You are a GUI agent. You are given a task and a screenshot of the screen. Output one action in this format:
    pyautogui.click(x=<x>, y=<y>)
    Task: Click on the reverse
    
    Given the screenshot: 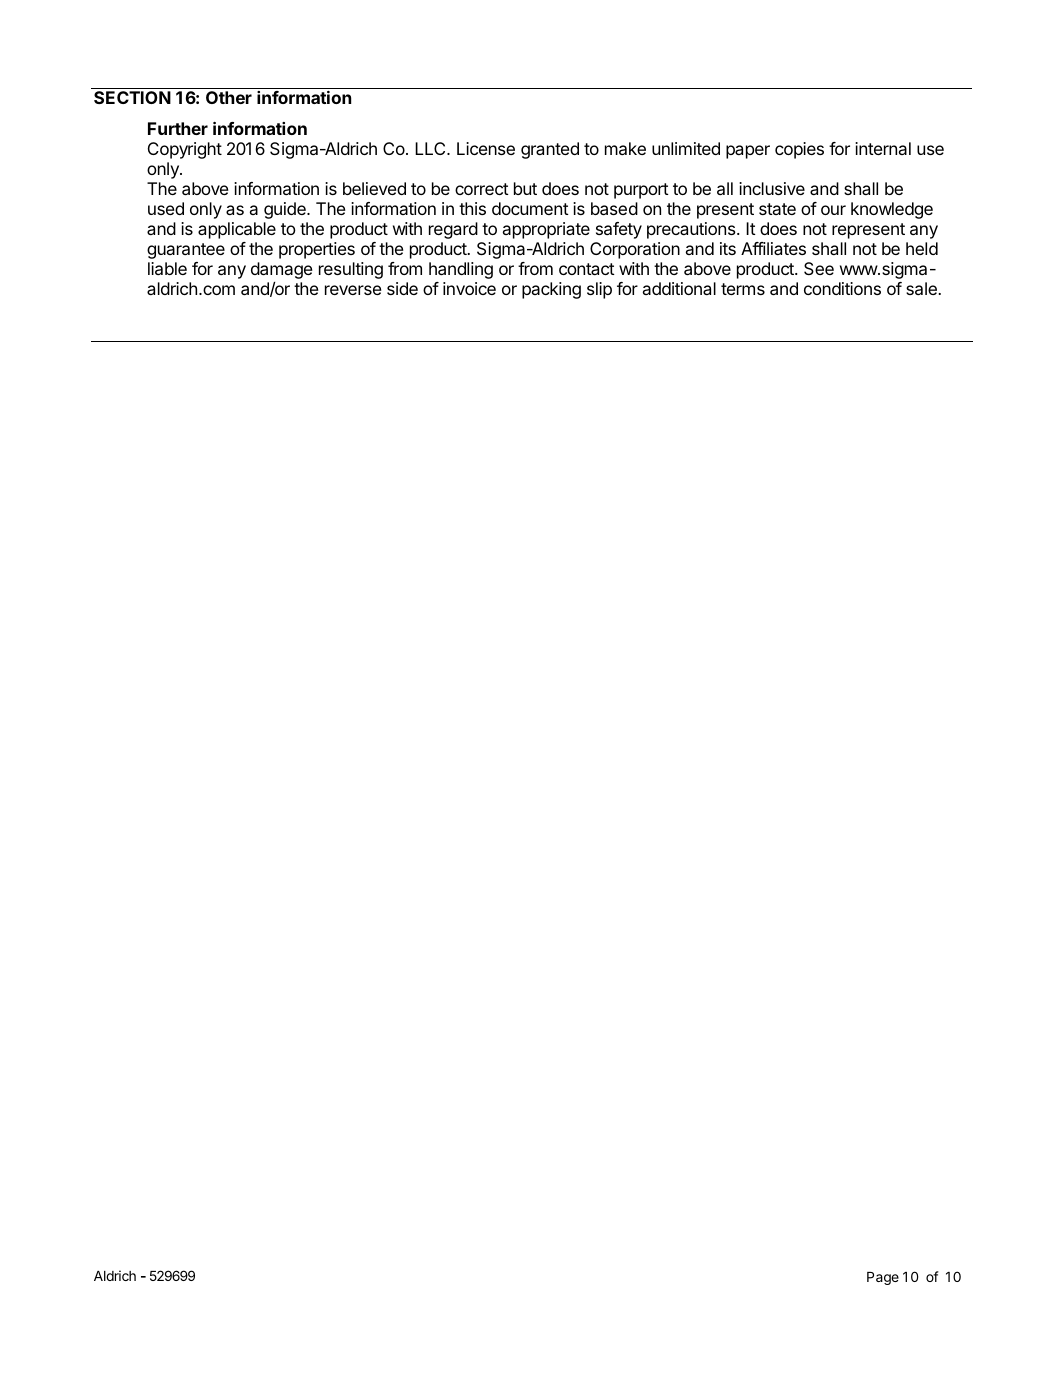 What is the action you would take?
    pyautogui.click(x=353, y=290)
